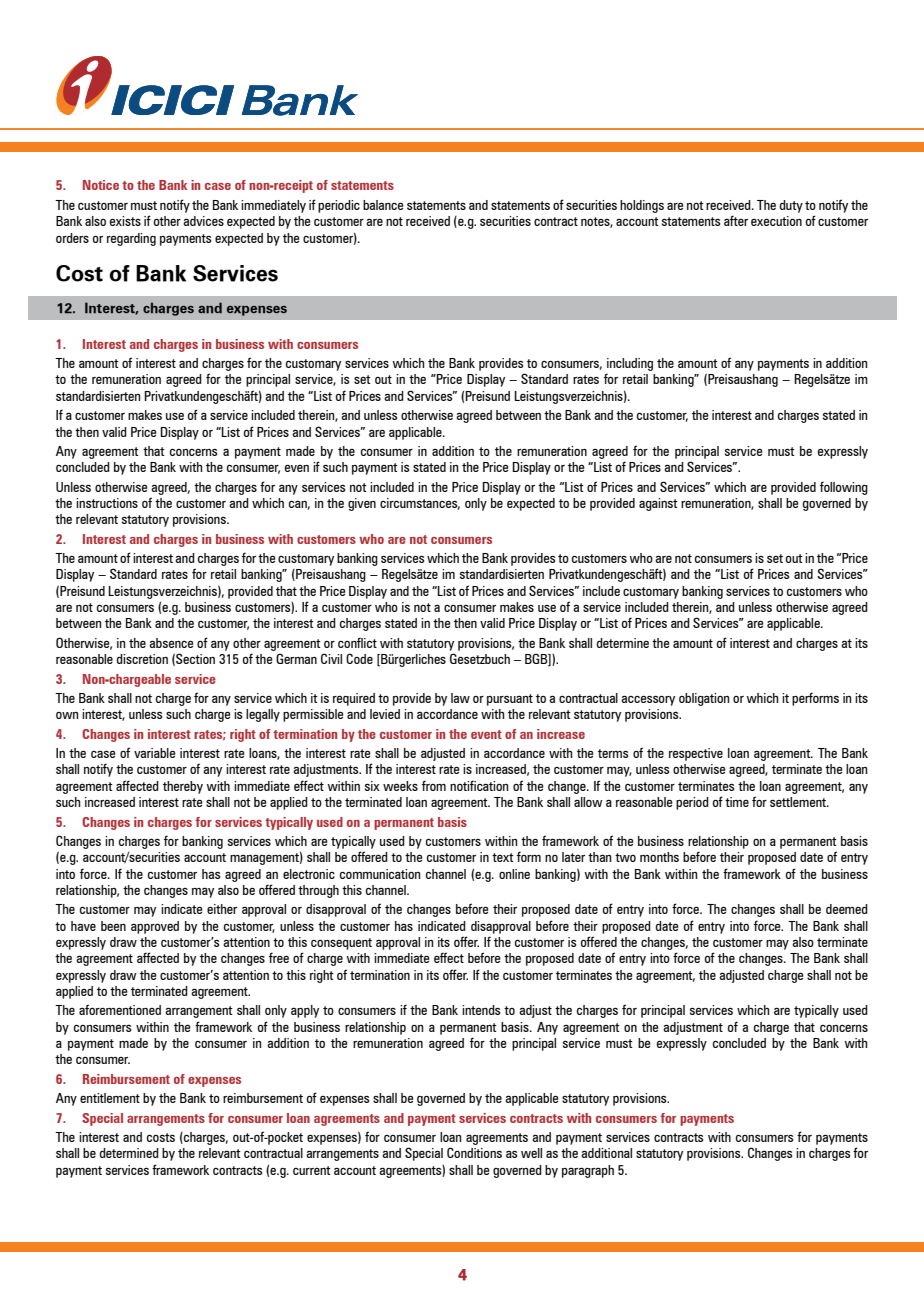 The image size is (924, 1308). I want to click on entitlement, so click(110, 1098).
